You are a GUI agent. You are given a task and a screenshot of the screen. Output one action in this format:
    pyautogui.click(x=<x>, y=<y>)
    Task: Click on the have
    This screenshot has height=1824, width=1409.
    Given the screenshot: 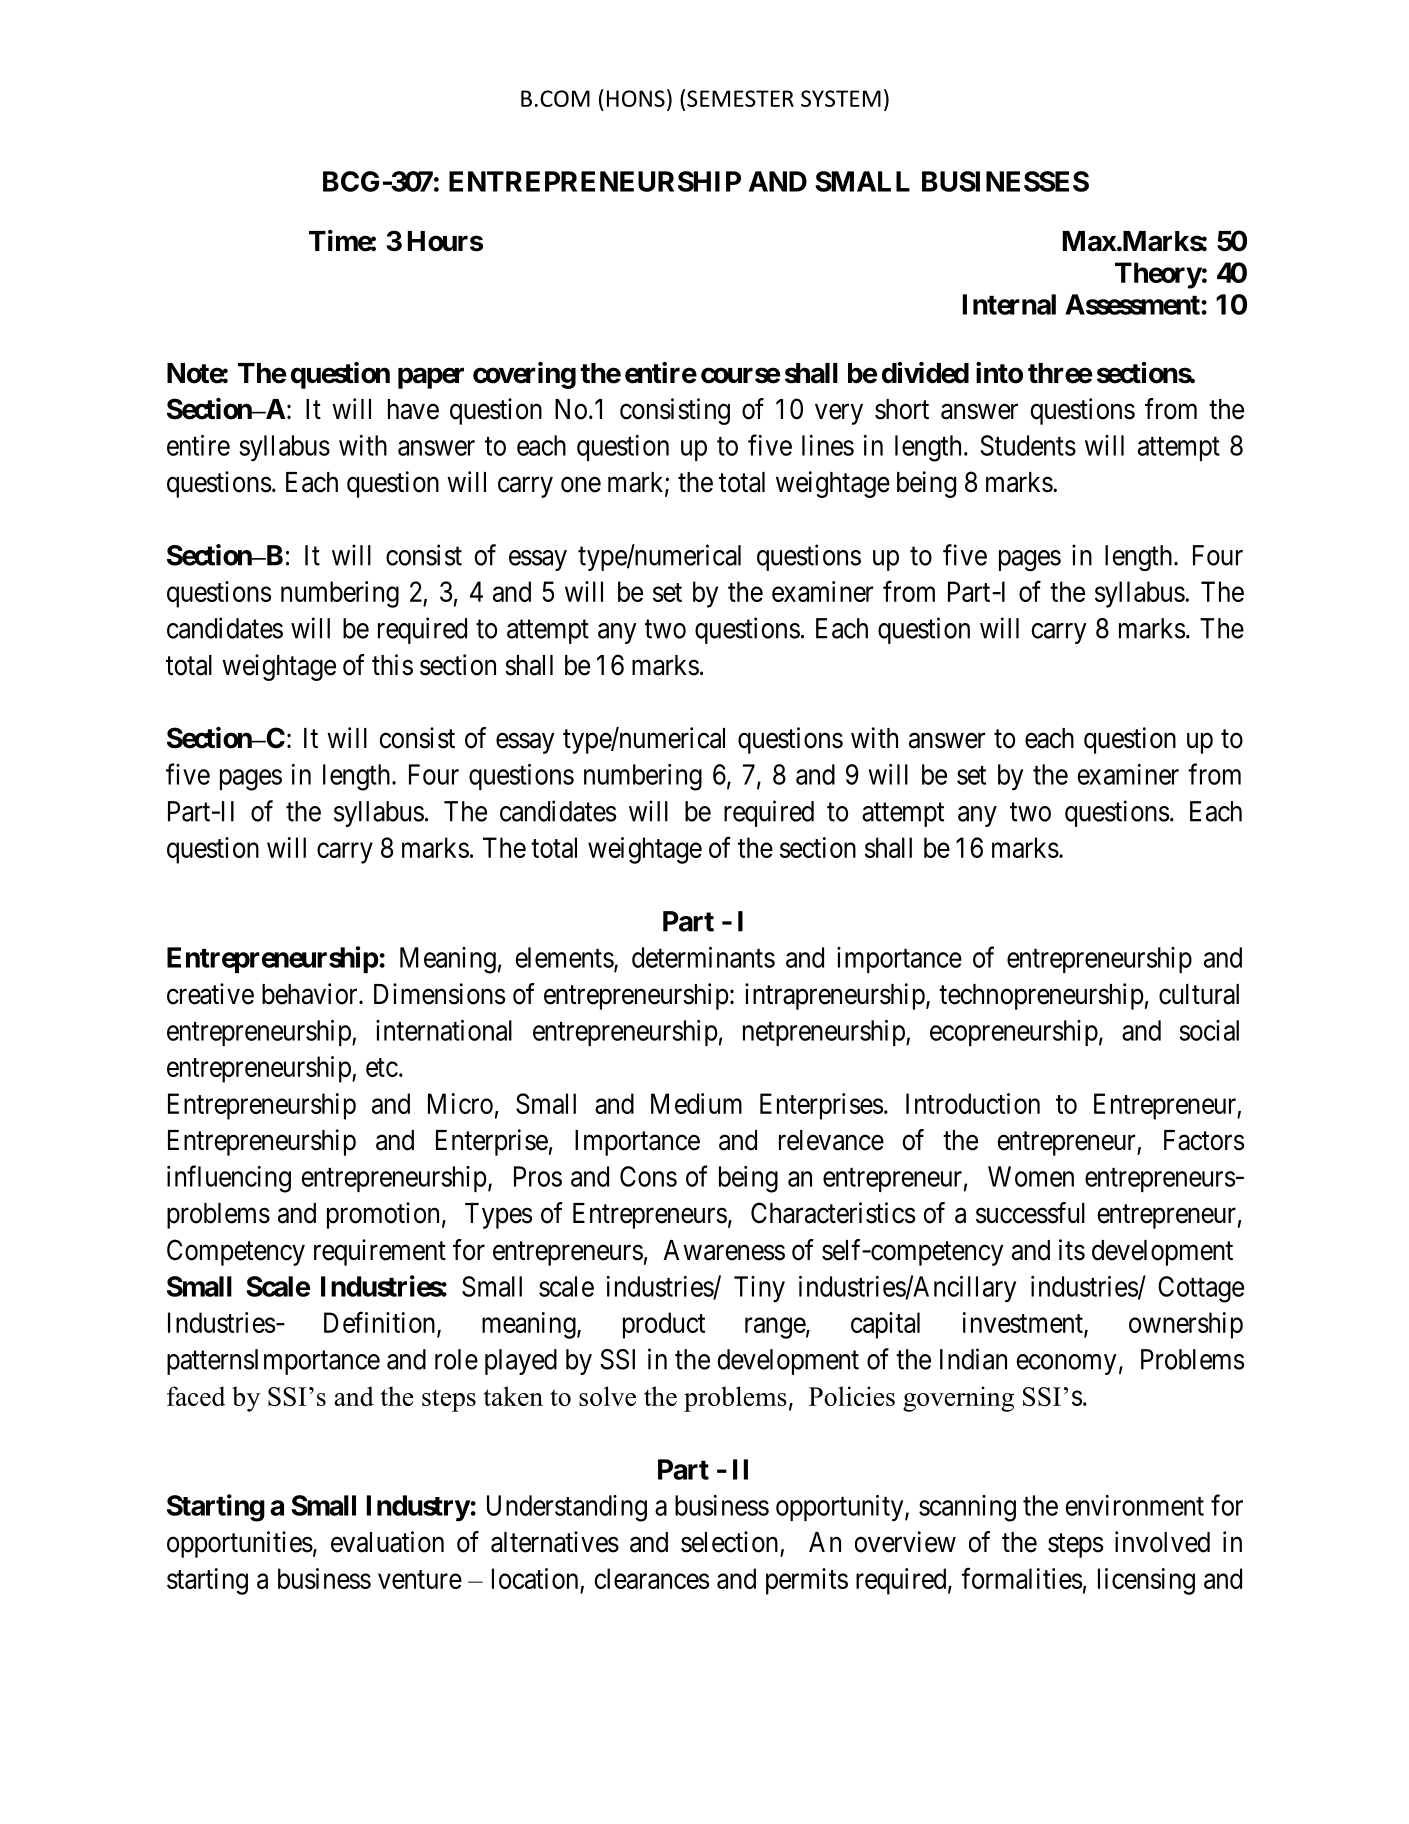 What is the action you would take?
    pyautogui.click(x=413, y=409)
